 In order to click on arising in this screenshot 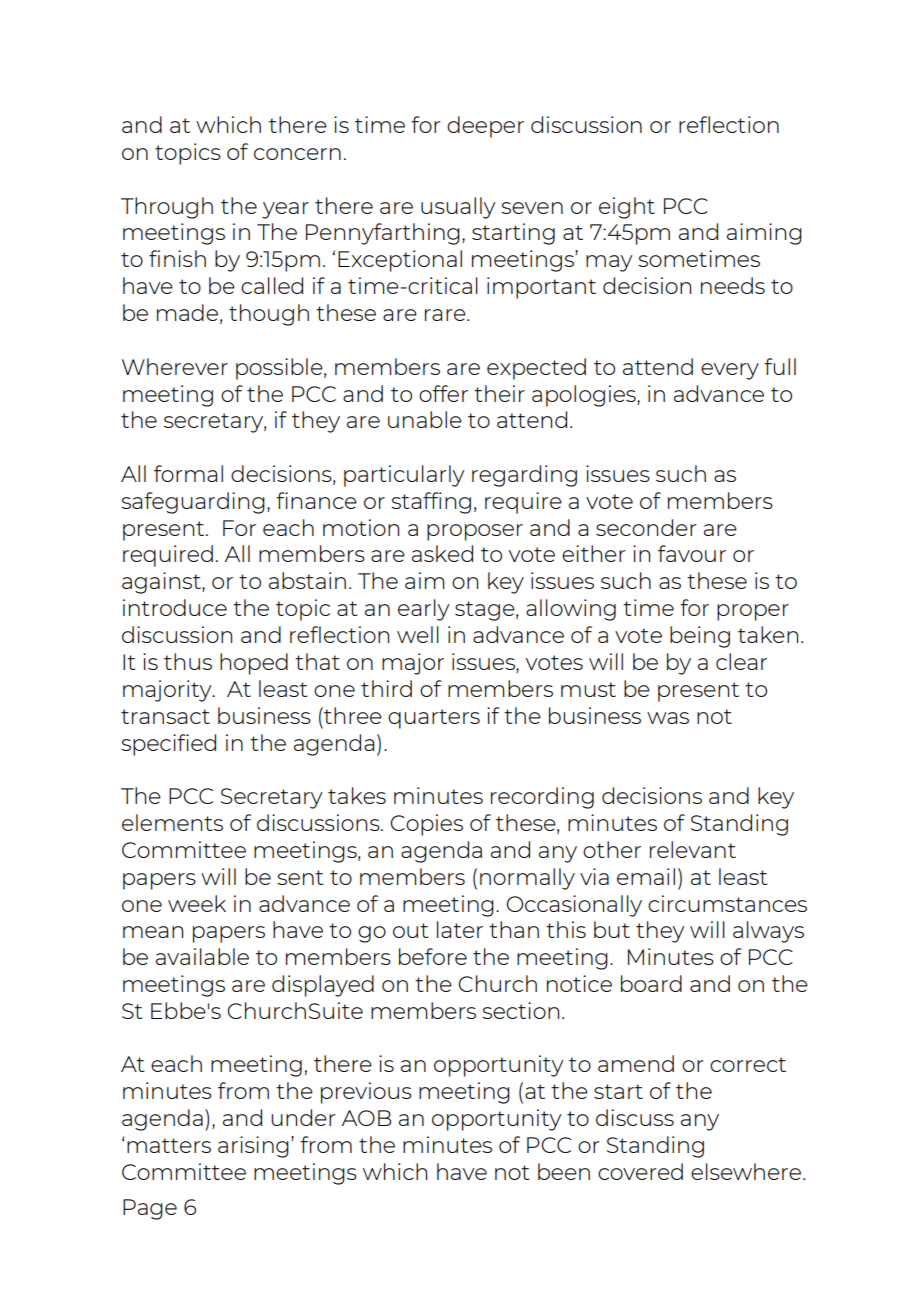, I will do `click(253, 1147)`.
